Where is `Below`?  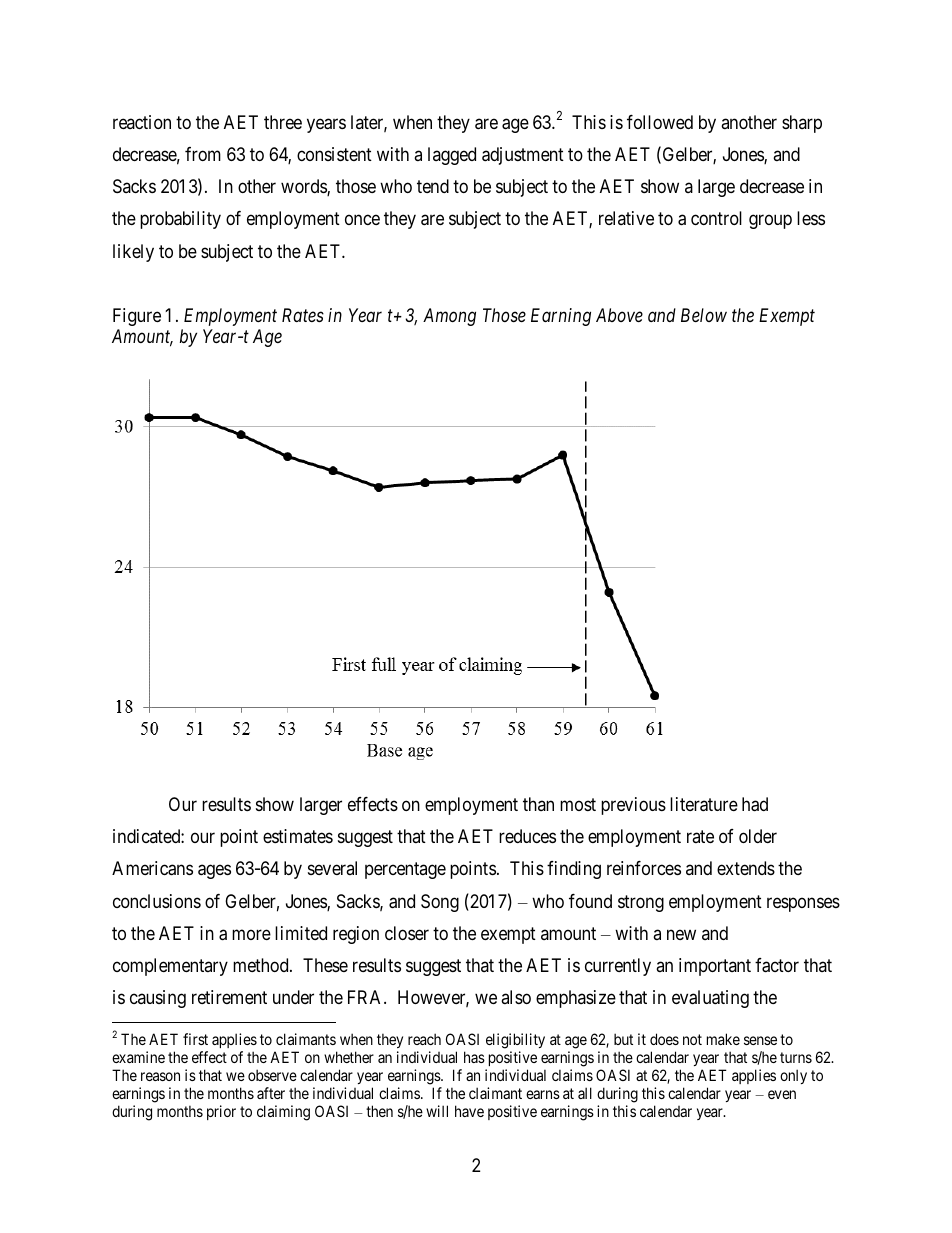 Below is located at coordinates (704, 315).
